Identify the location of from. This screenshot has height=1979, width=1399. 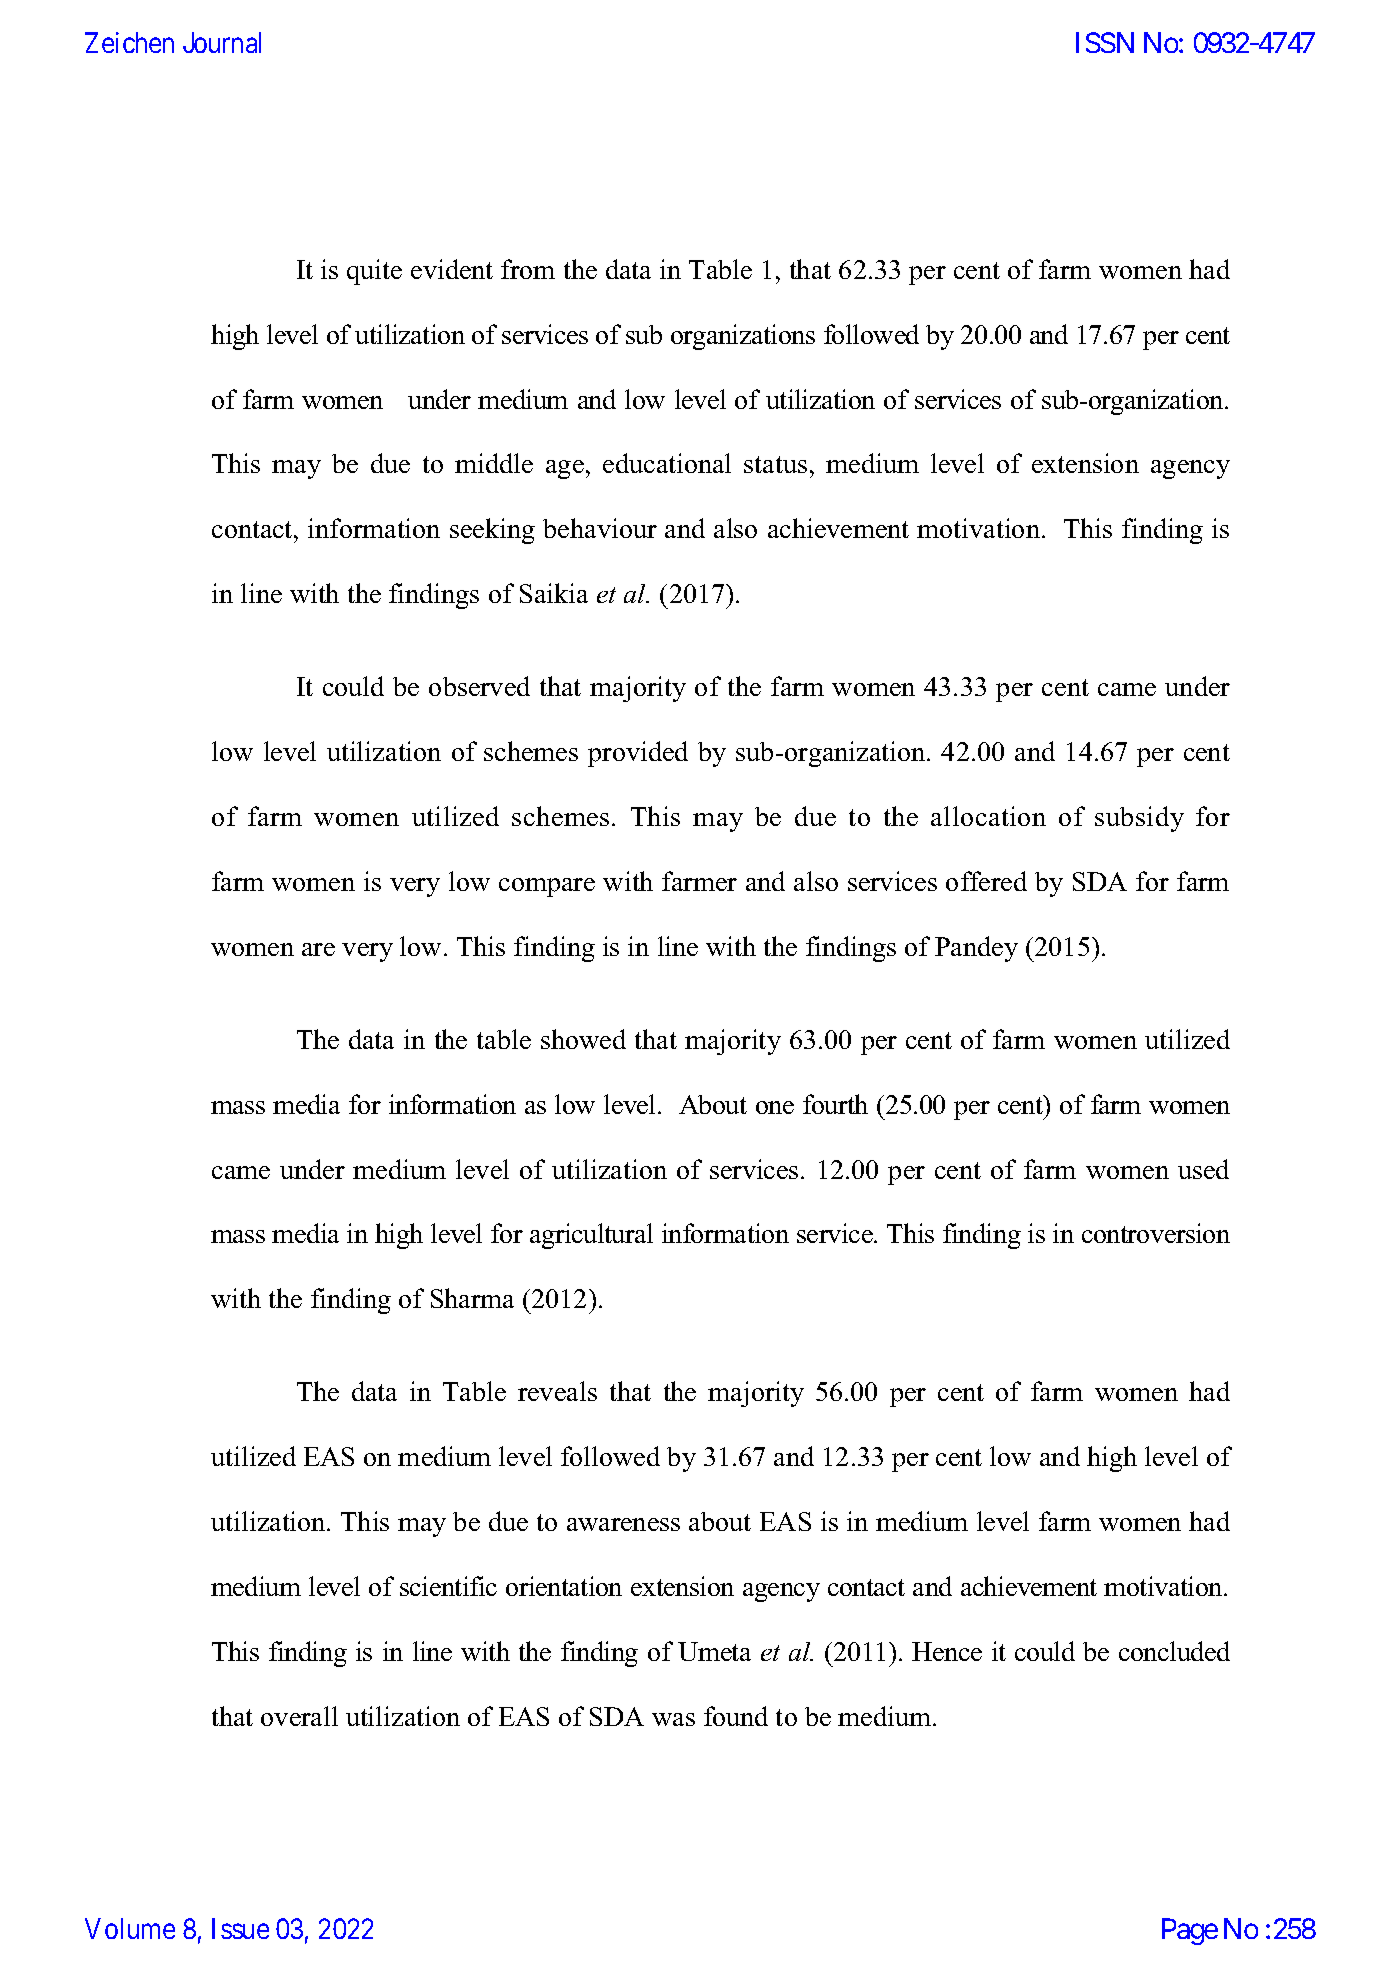
(528, 269).
